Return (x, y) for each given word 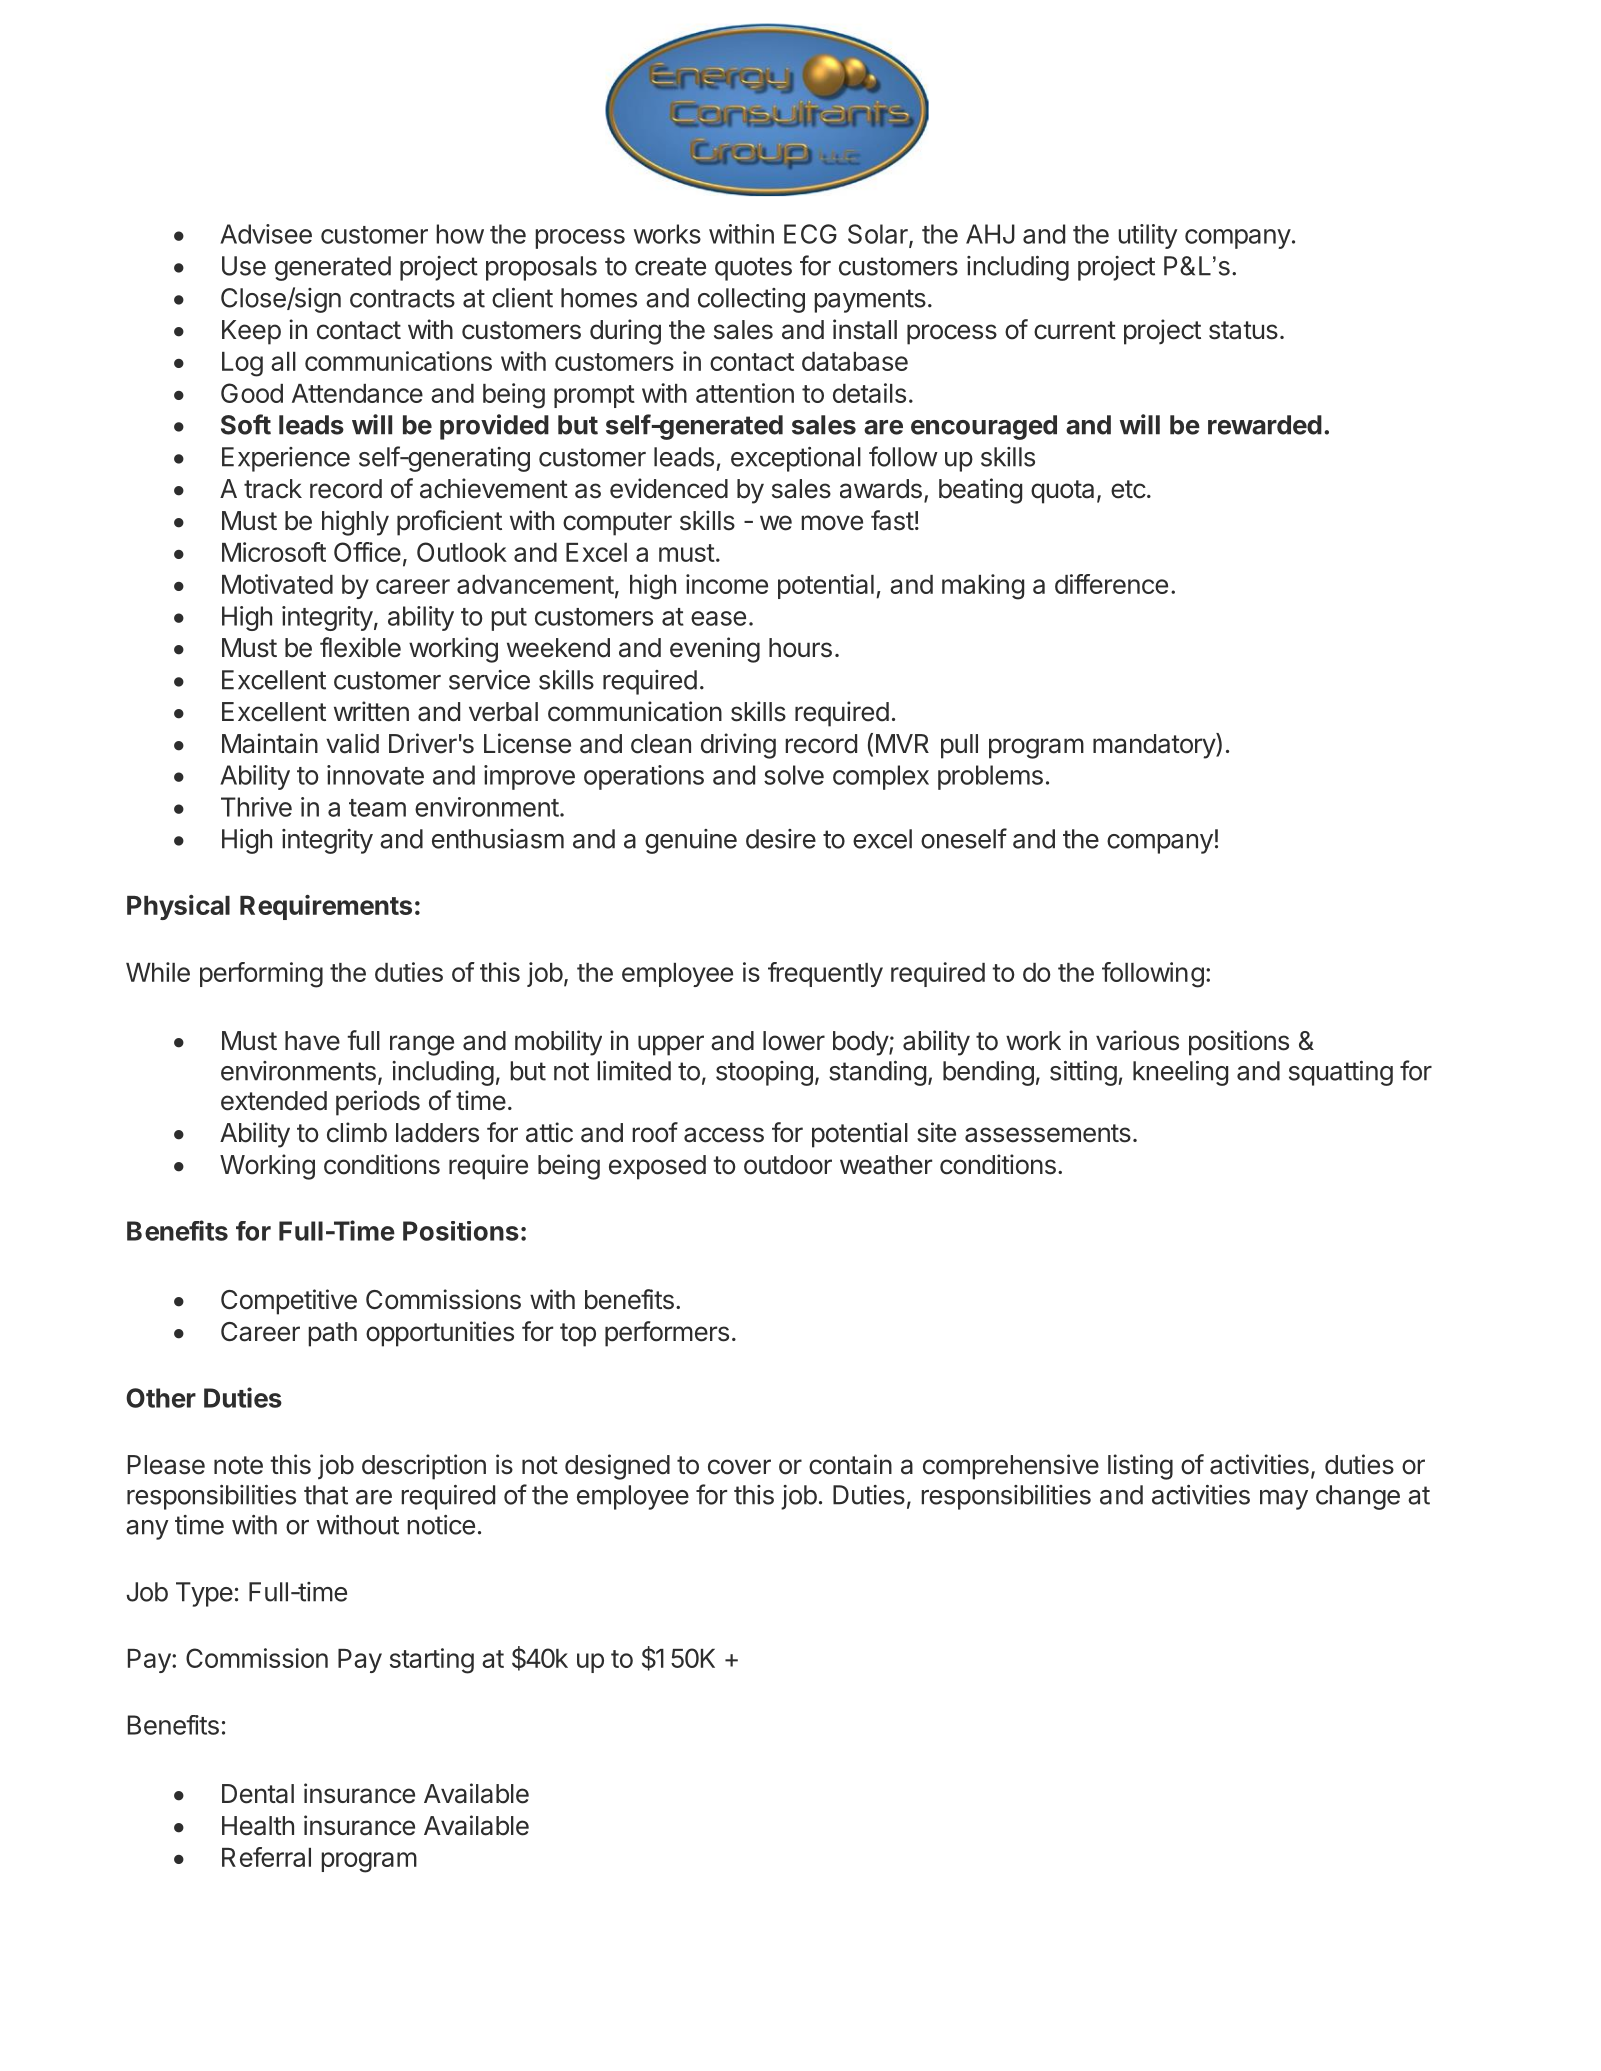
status (1243, 330)
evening (715, 650)
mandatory (1155, 746)
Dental (258, 1794)
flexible (360, 647)
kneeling (1180, 1073)
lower (794, 1041)
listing (1140, 1467)
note (238, 1465)
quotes (753, 269)
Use (244, 266)
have (312, 1041)
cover (739, 1467)
